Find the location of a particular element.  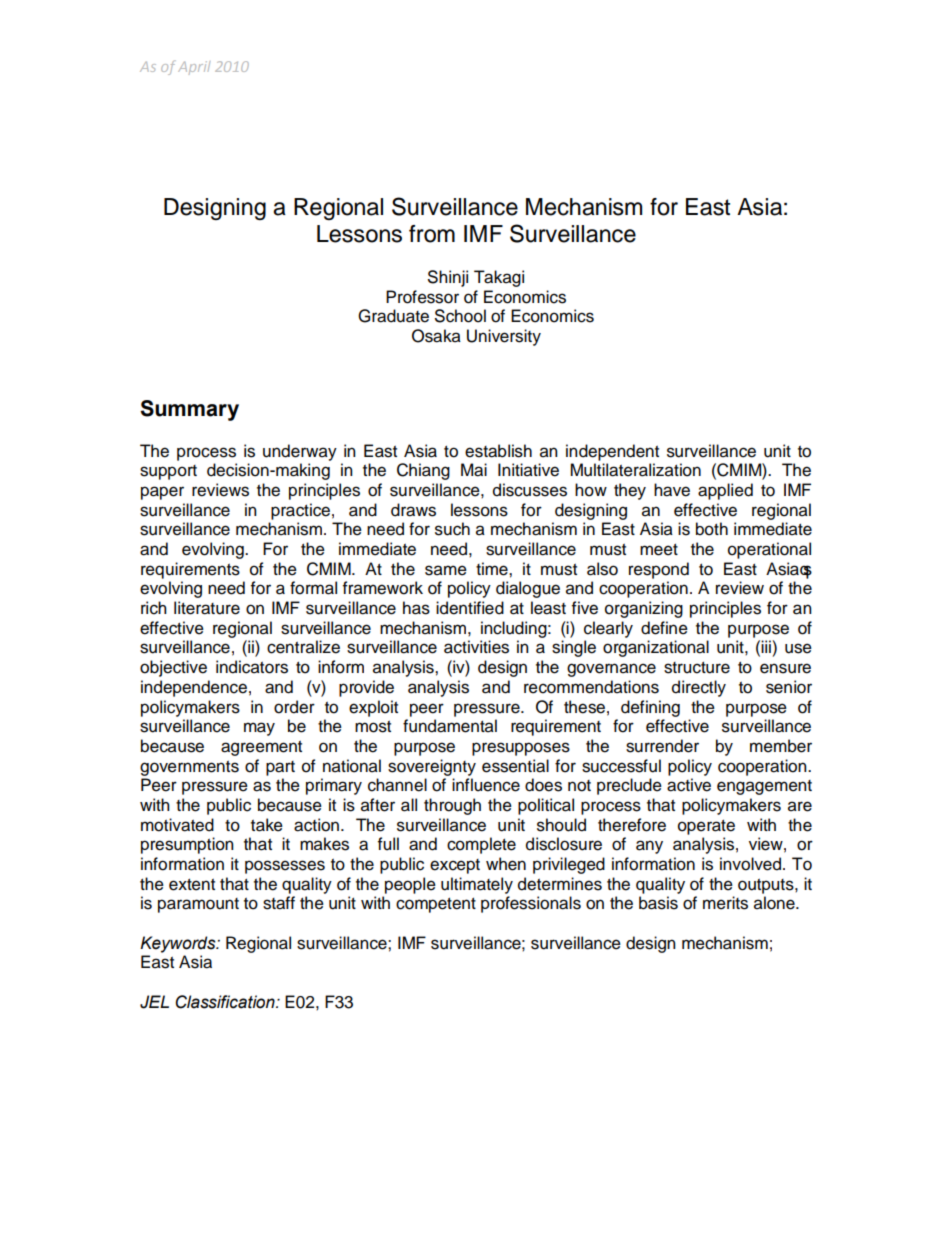

applied is located at coordinates (725, 491).
